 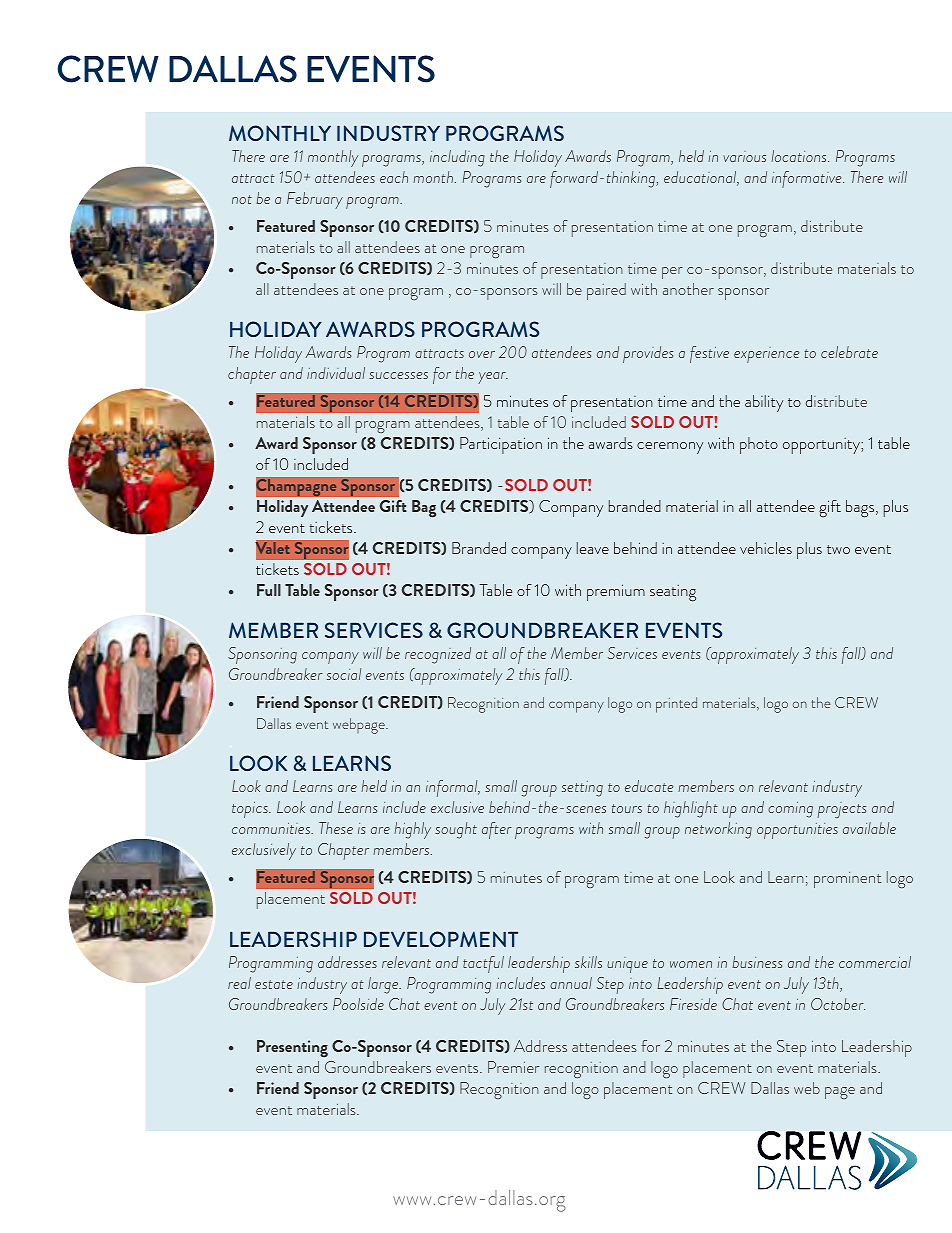 I want to click on experience, so click(x=766, y=355).
